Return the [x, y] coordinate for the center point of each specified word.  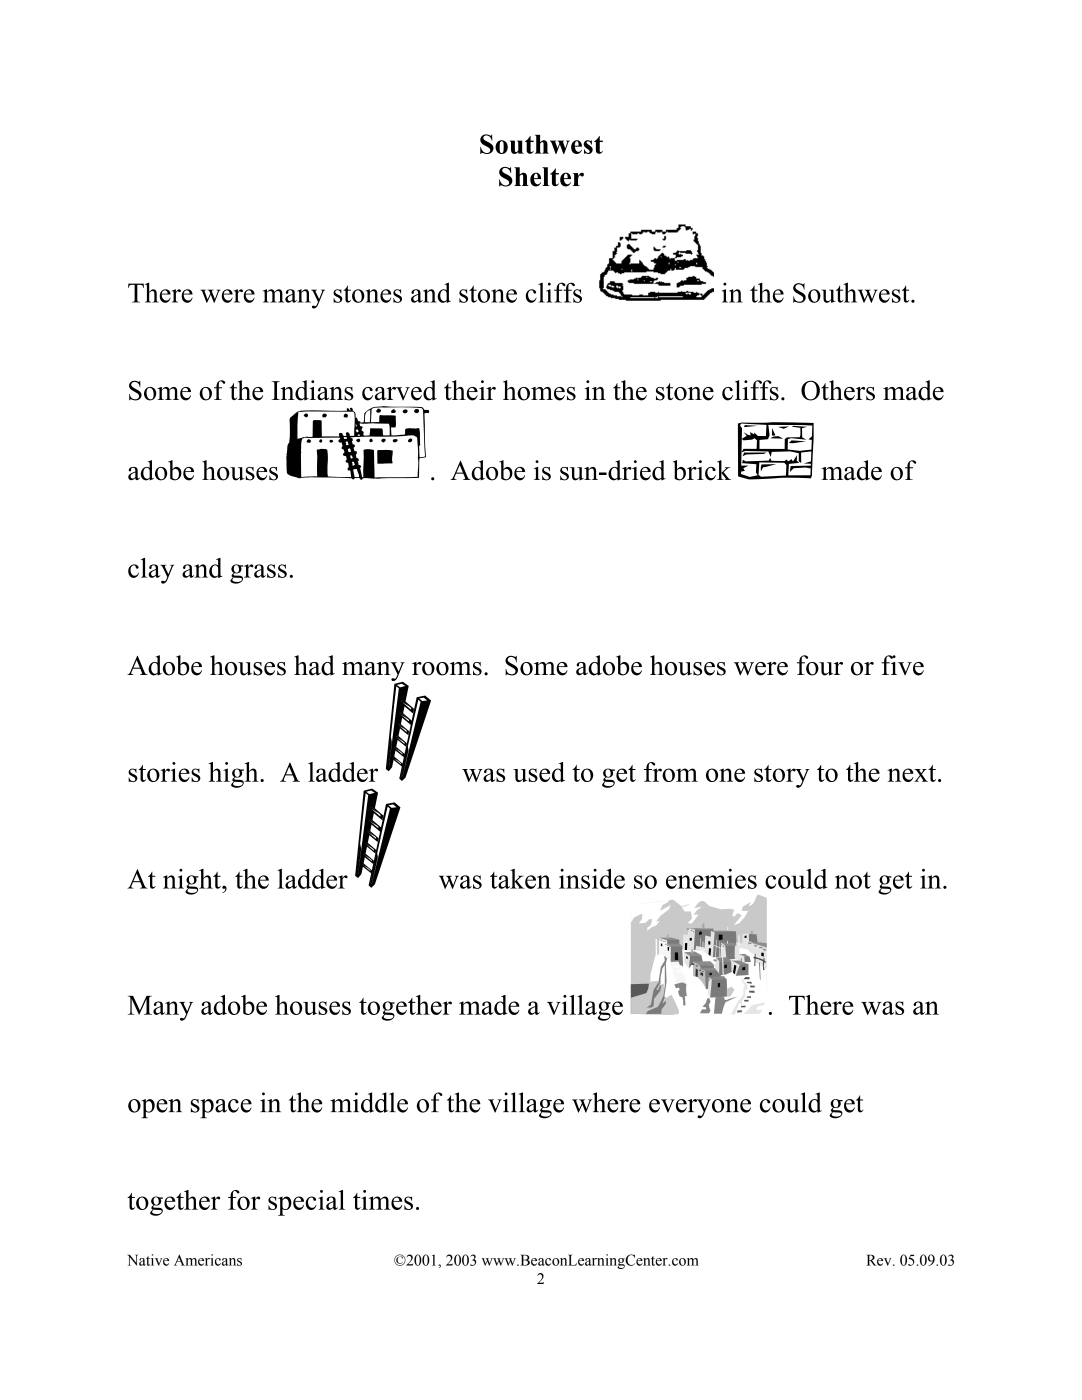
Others [838, 390]
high [234, 775]
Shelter [541, 177]
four [820, 665]
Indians [313, 390]
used [539, 772]
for [244, 1200]
